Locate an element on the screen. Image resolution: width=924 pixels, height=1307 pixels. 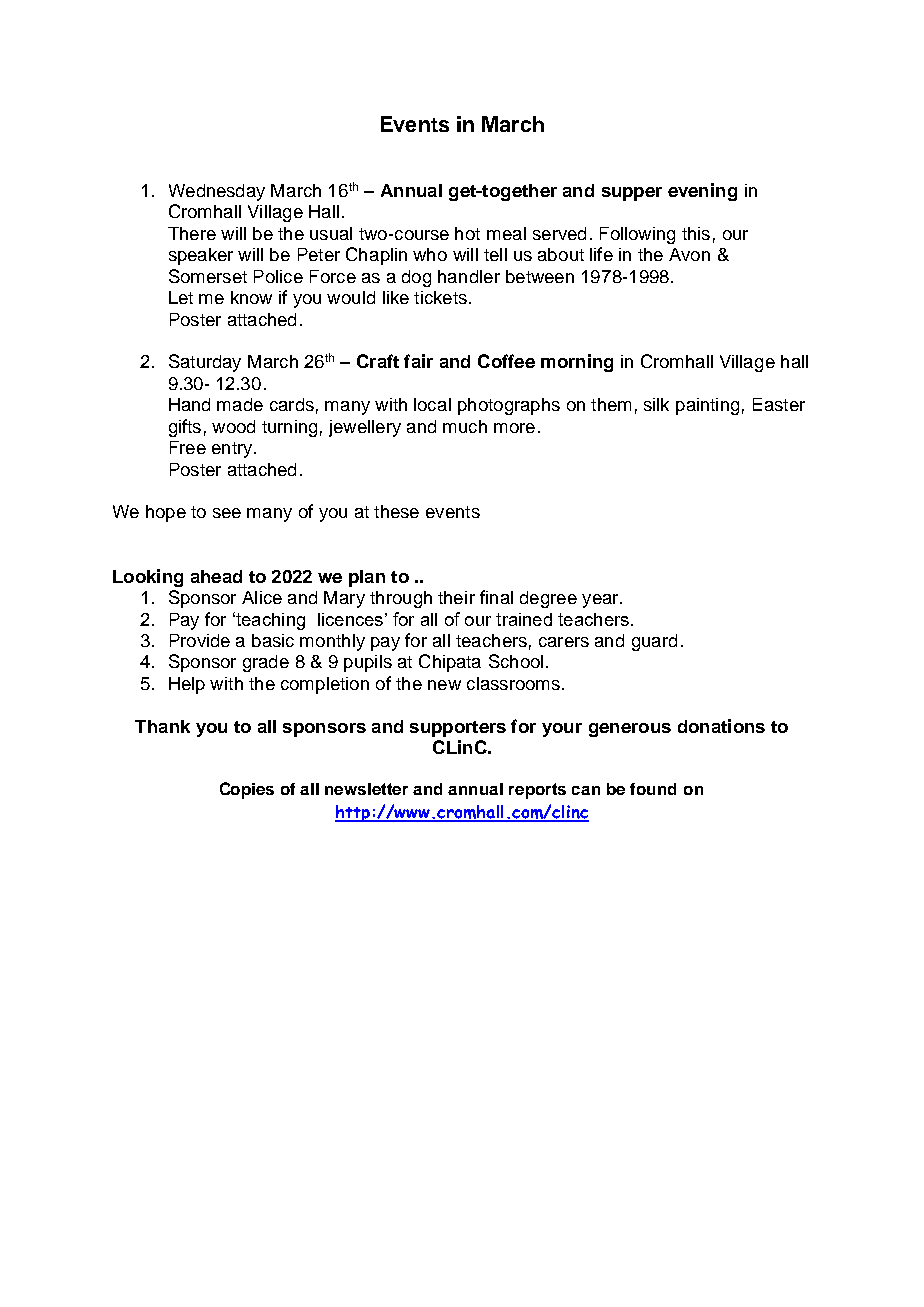
meal is located at coordinates (506, 233).
